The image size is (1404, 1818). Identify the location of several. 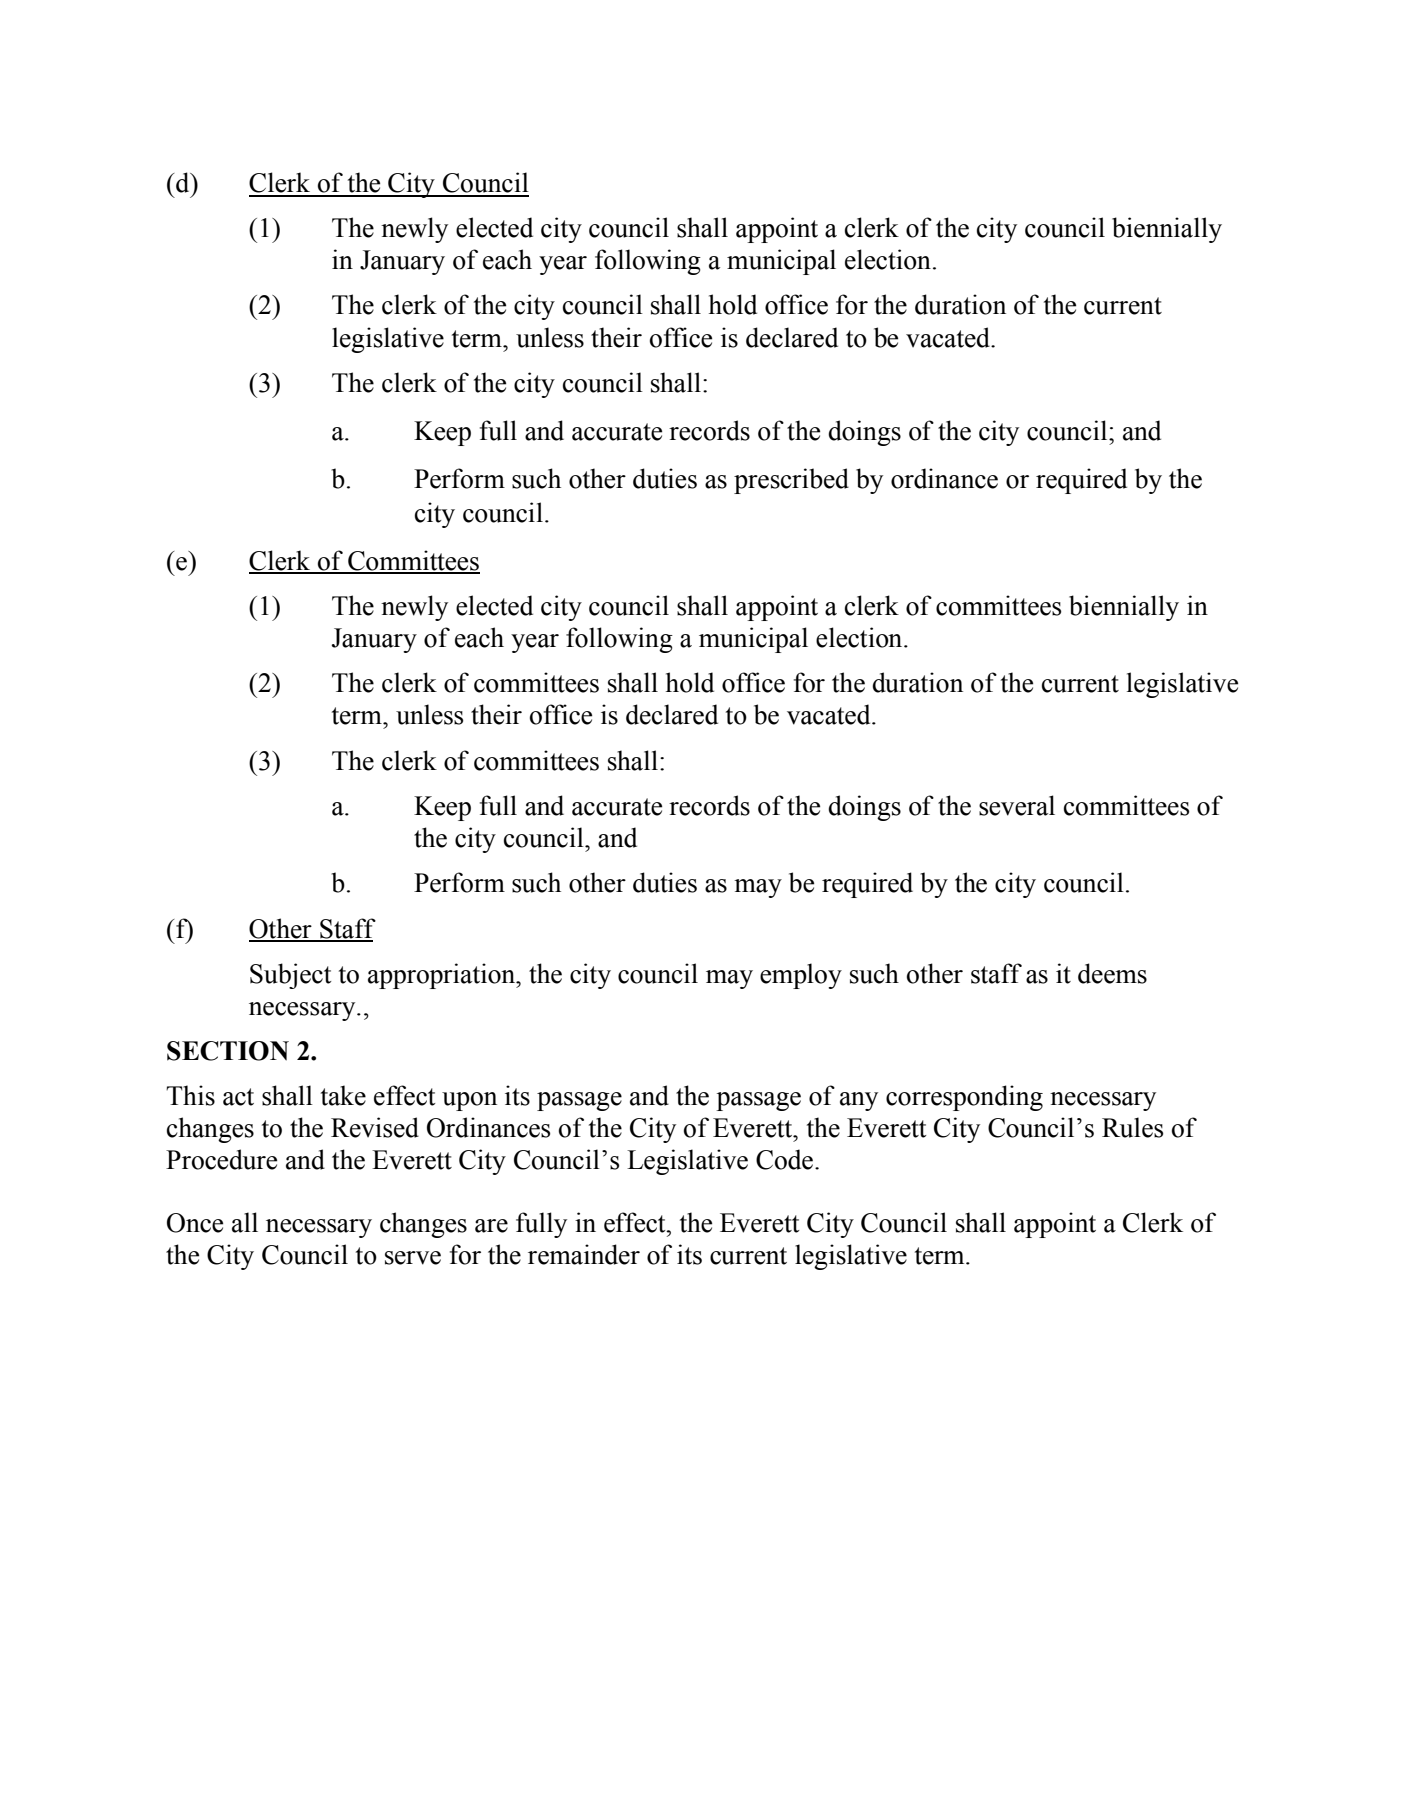
(1017, 805).
